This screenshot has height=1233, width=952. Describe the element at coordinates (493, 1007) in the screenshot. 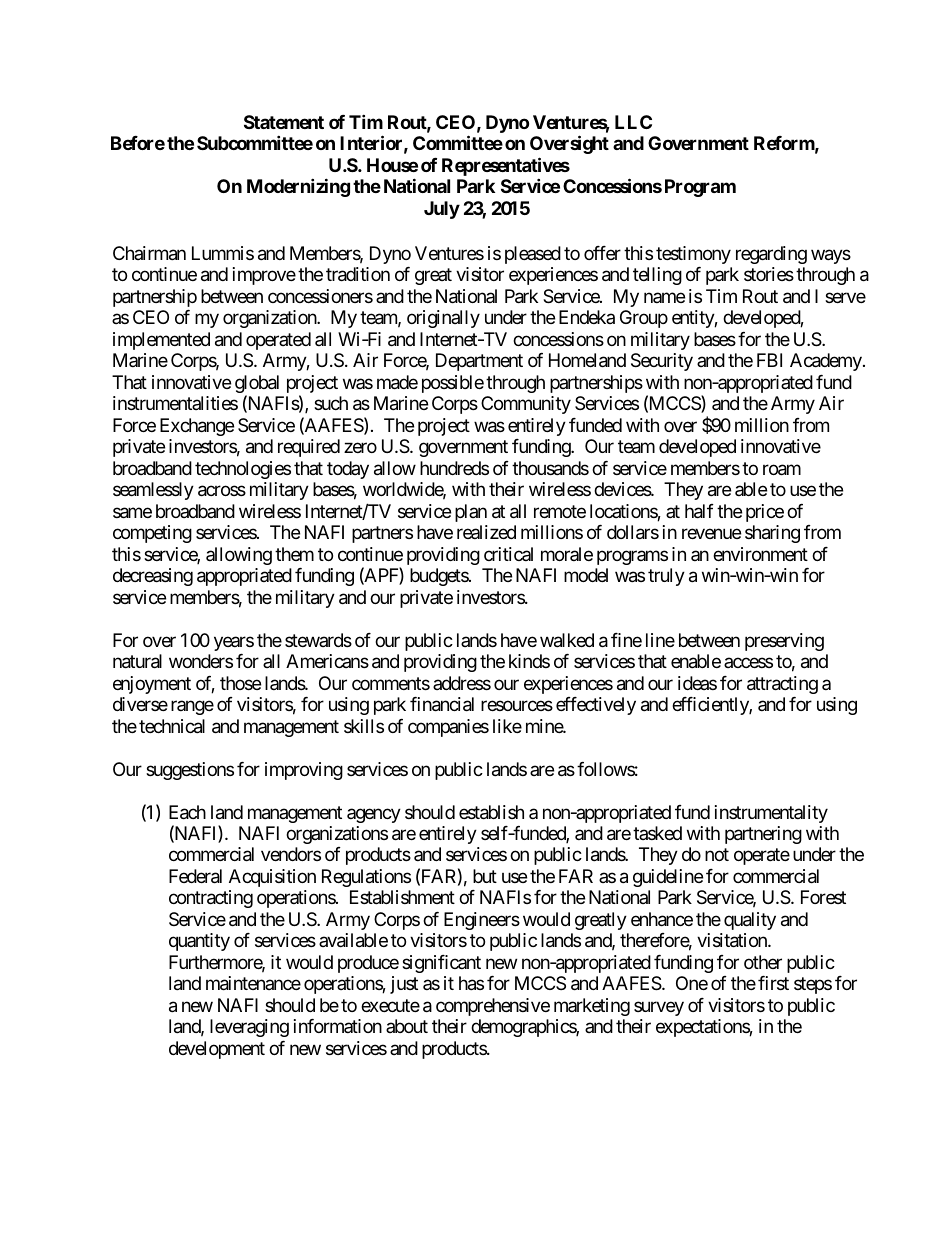

I see `comprehensive` at that location.
